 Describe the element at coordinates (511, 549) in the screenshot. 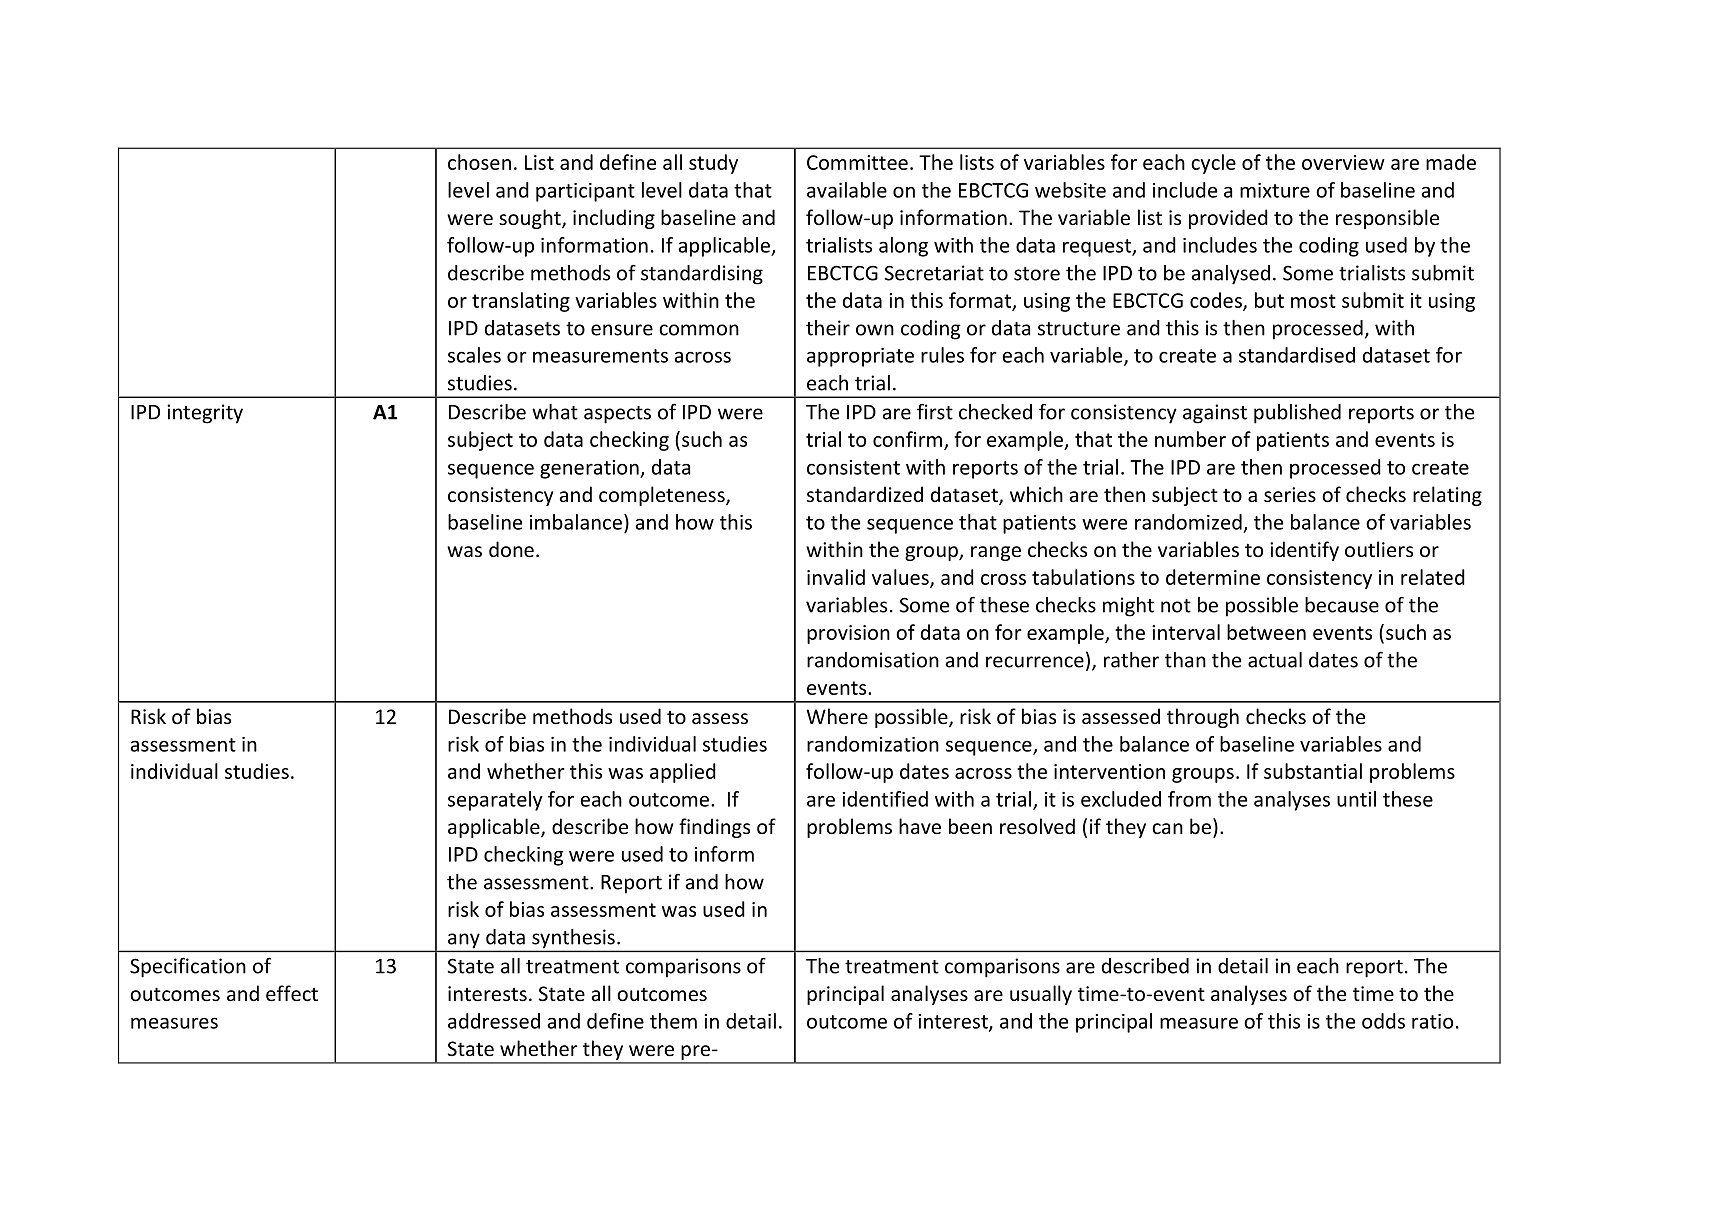

I see `done` at that location.
